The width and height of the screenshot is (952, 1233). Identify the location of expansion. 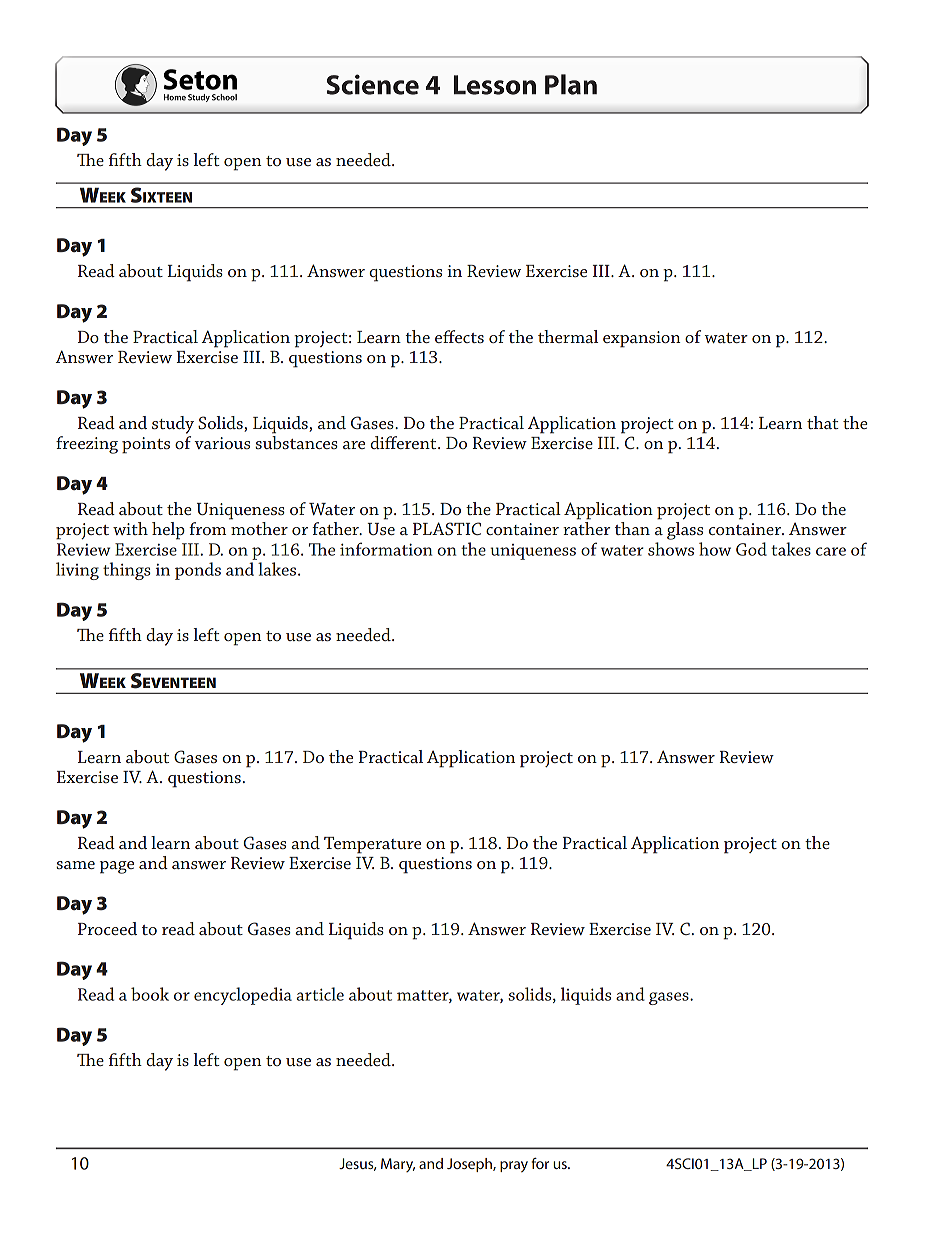
(642, 339).
